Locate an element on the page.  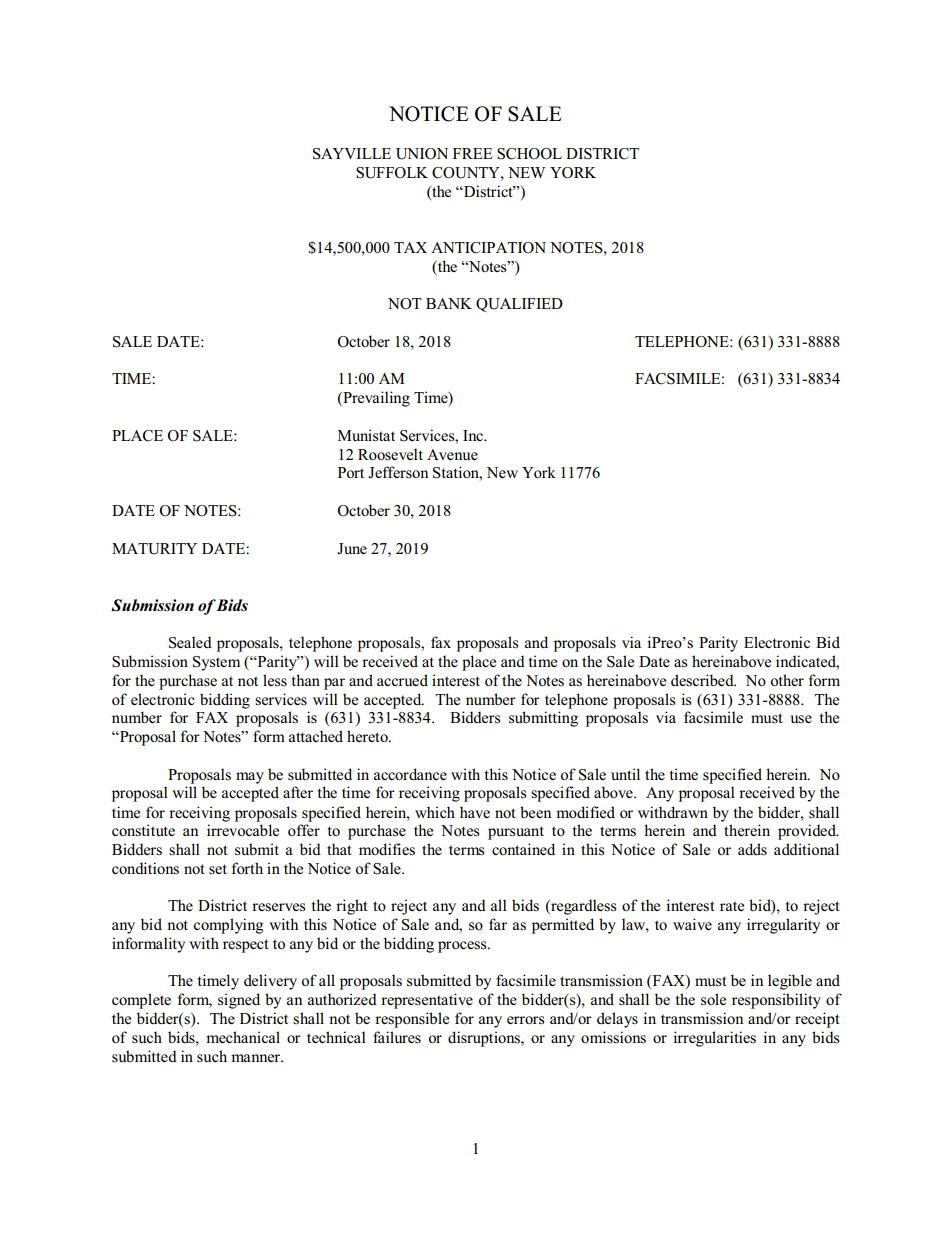
Prevailing is located at coordinates (375, 399).
